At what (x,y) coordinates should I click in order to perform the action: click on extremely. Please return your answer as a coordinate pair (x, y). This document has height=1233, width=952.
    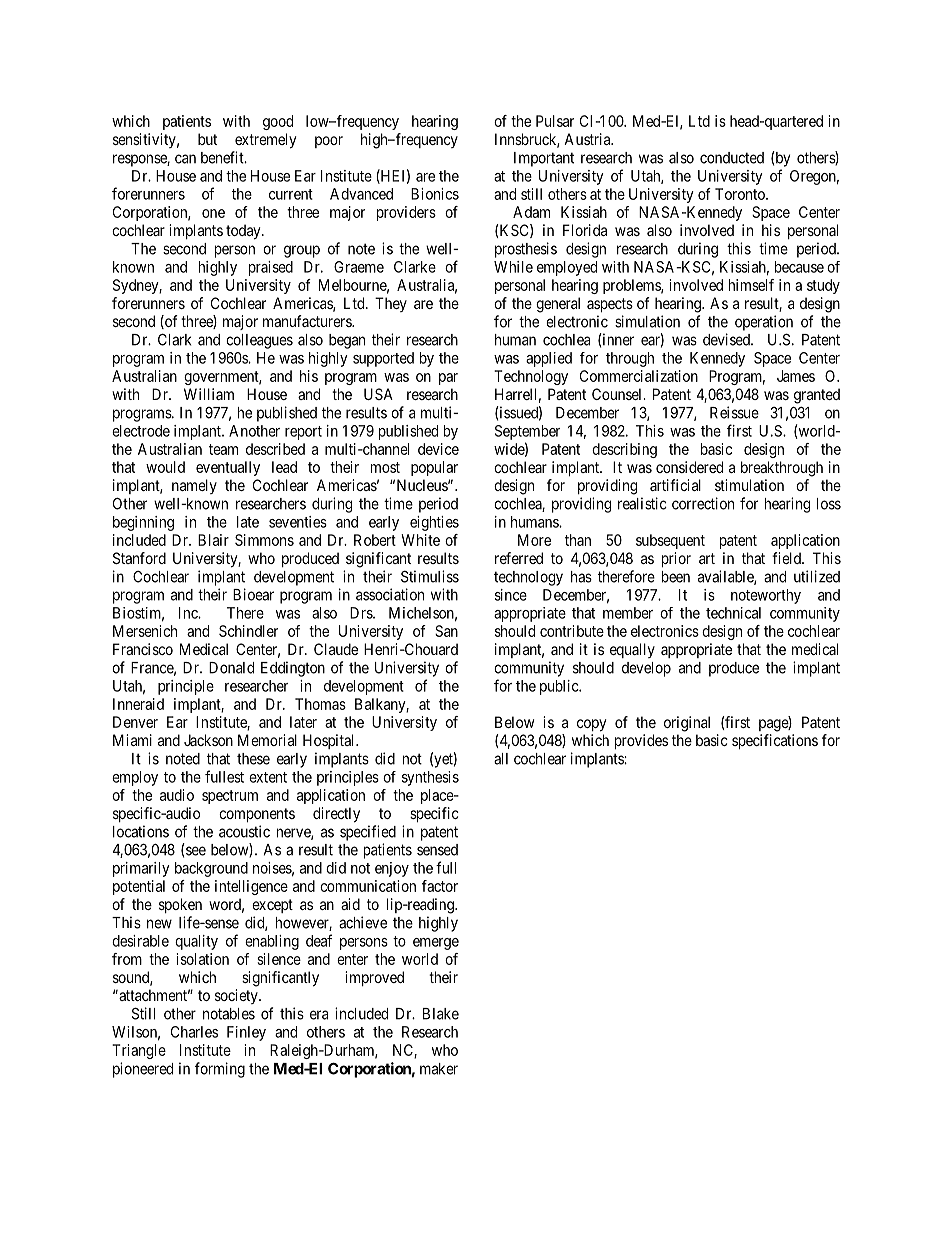
    Looking at the image, I should click on (265, 141).
